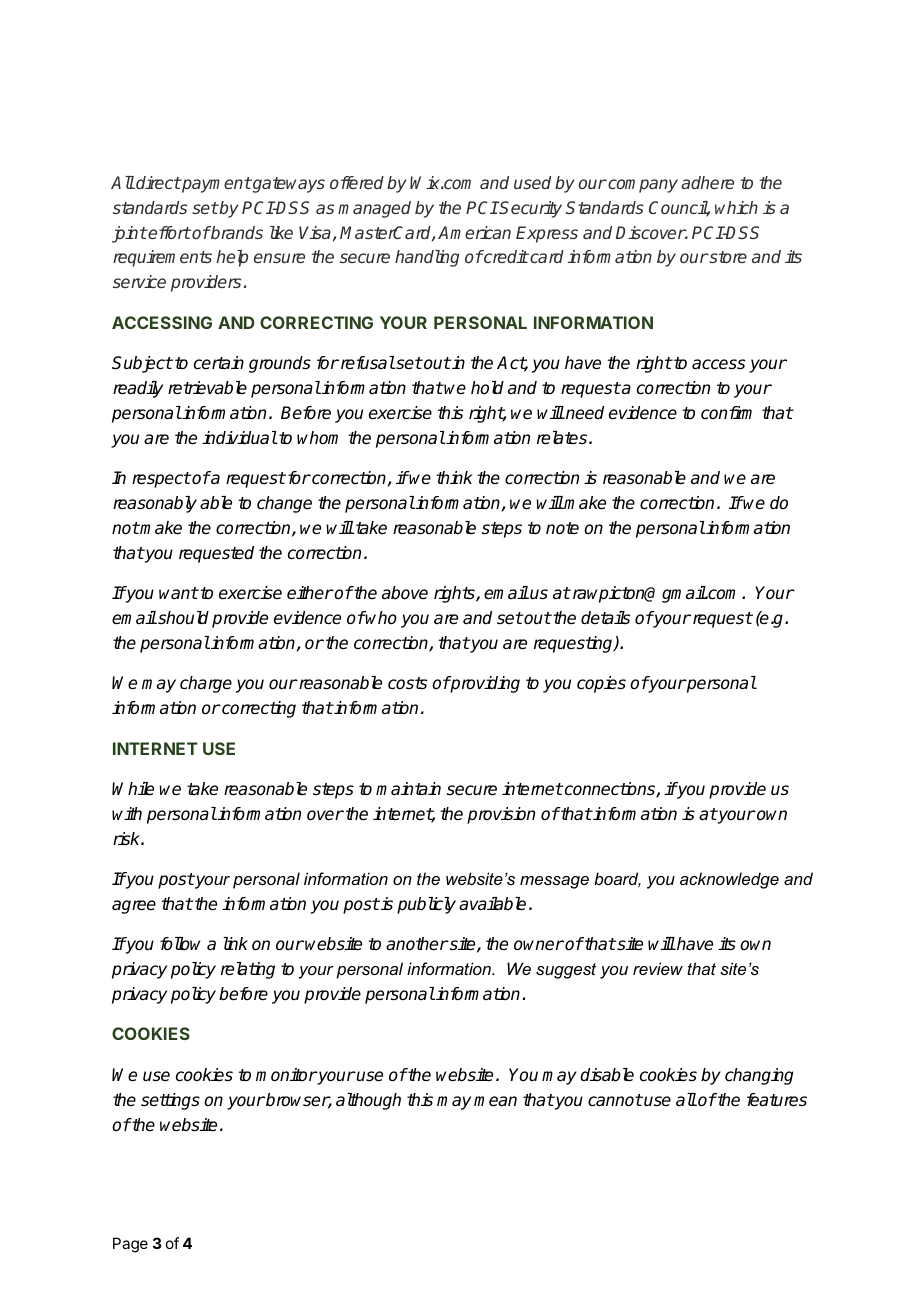 The width and height of the page is (924, 1308). What do you see at coordinates (178, 593) in the page?
I see `want` at bounding box center [178, 593].
